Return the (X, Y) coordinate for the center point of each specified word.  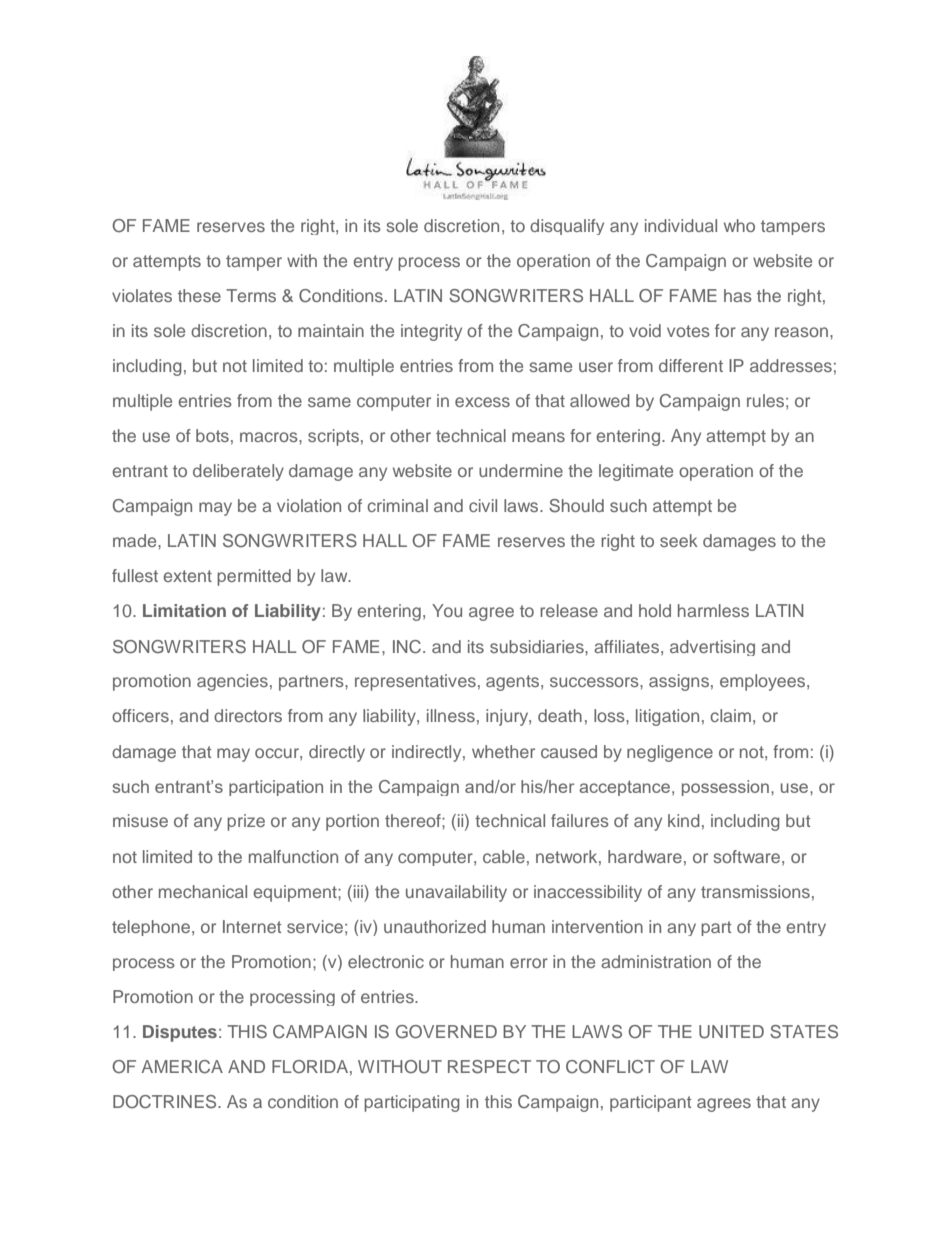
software (746, 856)
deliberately (238, 472)
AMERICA (182, 1067)
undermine (521, 470)
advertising (712, 648)
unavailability (456, 893)
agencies (232, 682)
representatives (415, 682)
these (199, 295)
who (739, 225)
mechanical (203, 891)
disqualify (567, 227)
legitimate (636, 472)
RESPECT (489, 1067)
